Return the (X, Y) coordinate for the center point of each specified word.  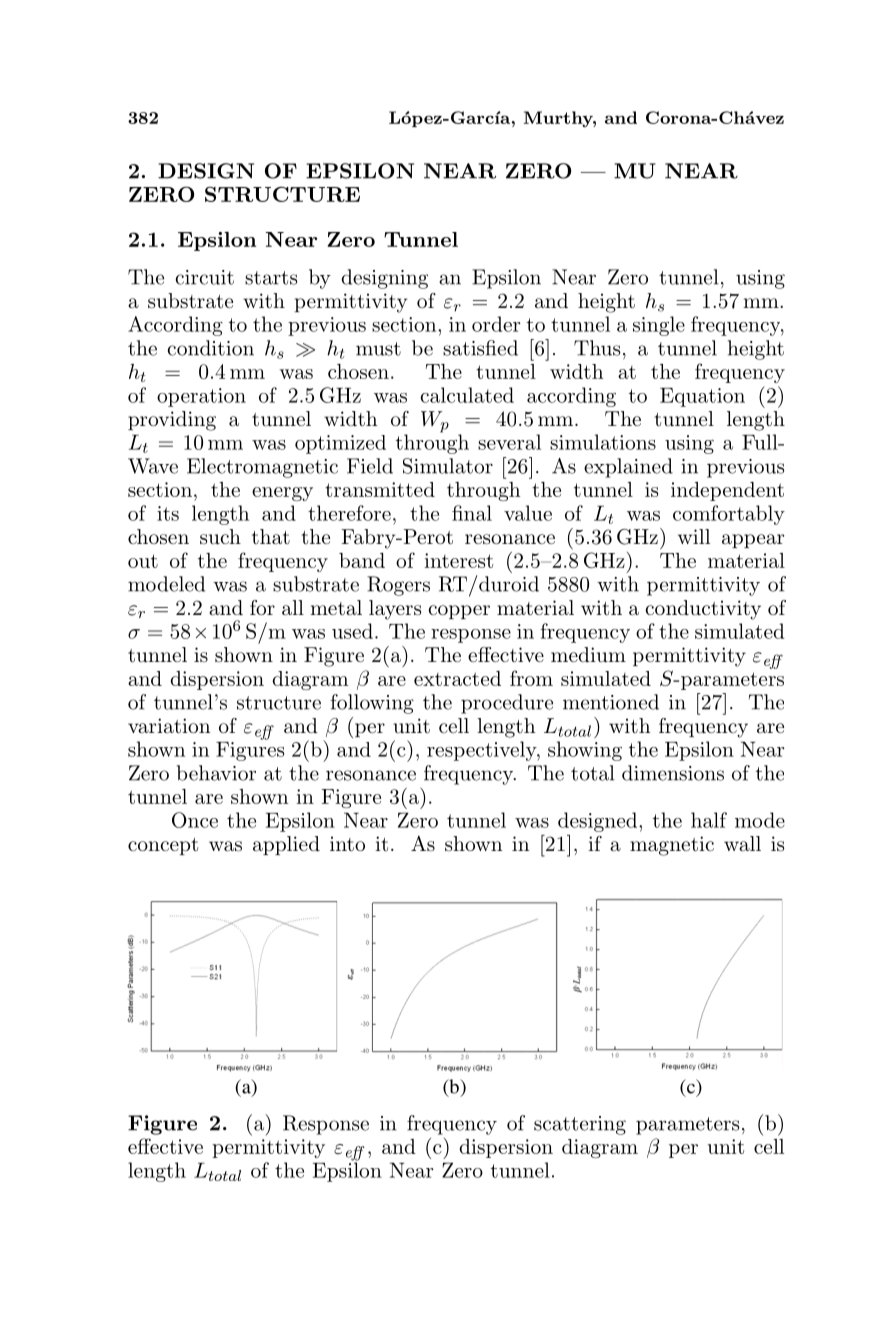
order (496, 324)
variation (169, 726)
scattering (580, 1125)
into (347, 843)
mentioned (611, 702)
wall (742, 843)
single (659, 326)
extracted (457, 678)
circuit (204, 277)
